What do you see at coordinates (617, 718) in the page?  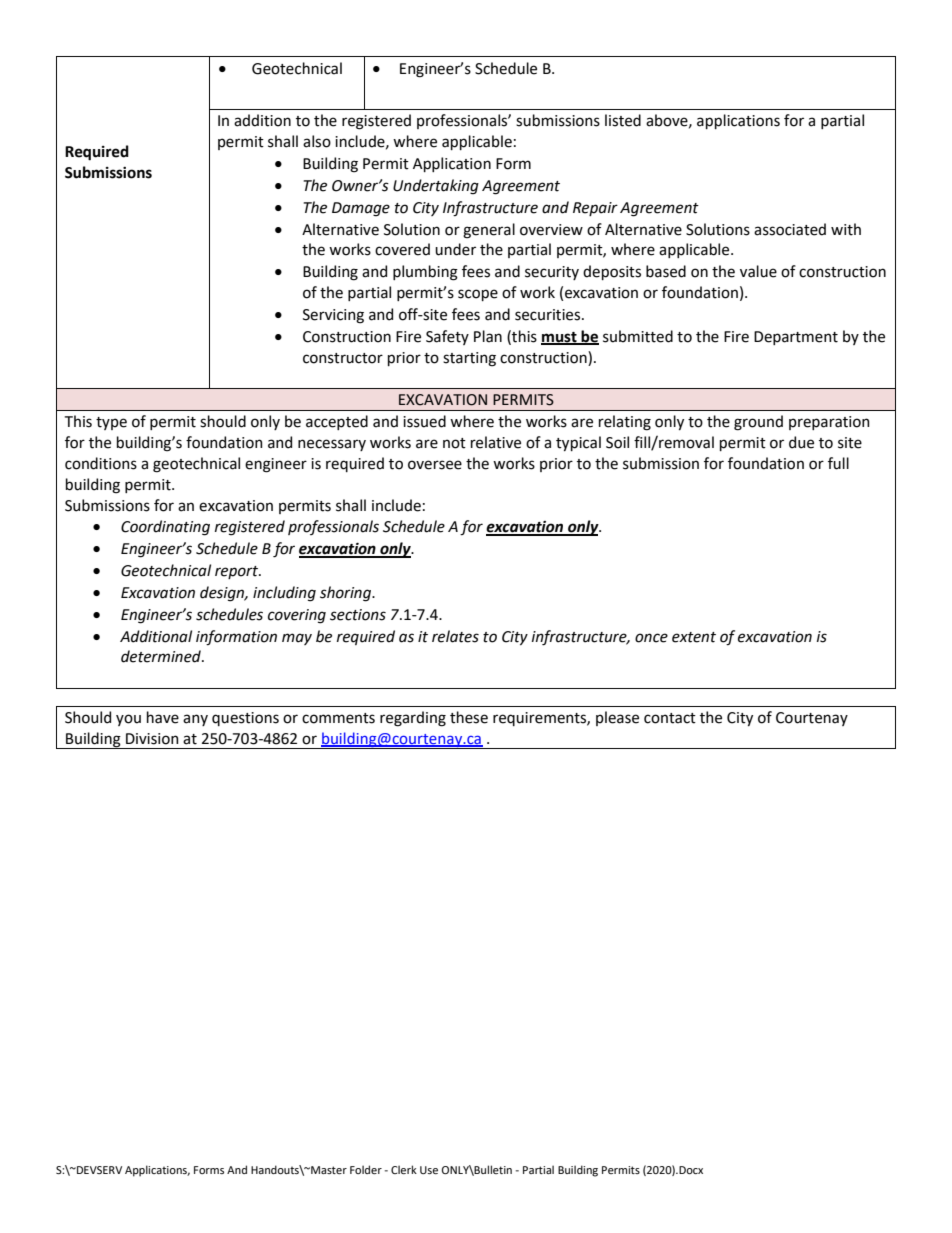 I see `please` at bounding box center [617, 718].
